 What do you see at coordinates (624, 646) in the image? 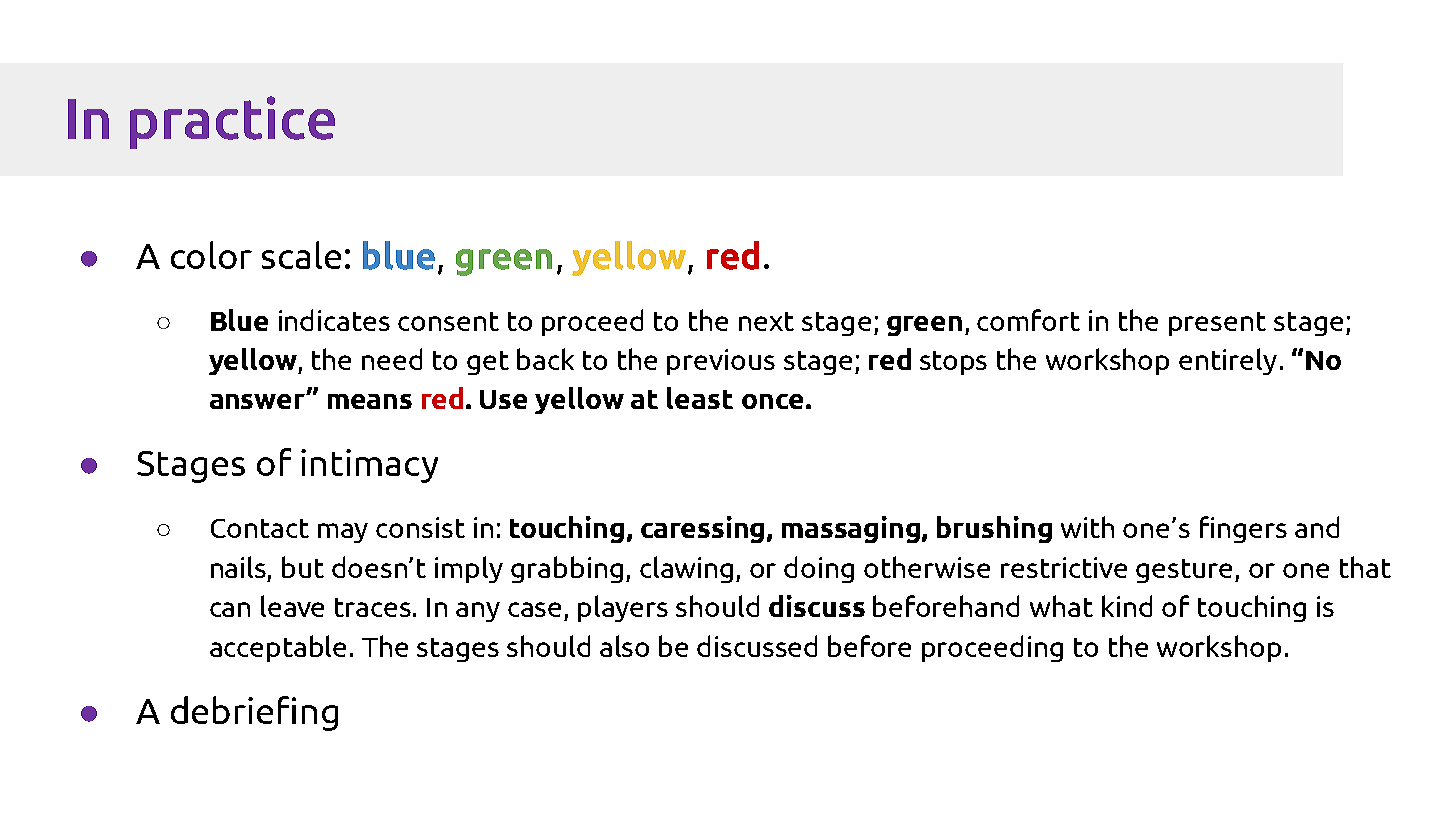
I see `also` at bounding box center [624, 646].
